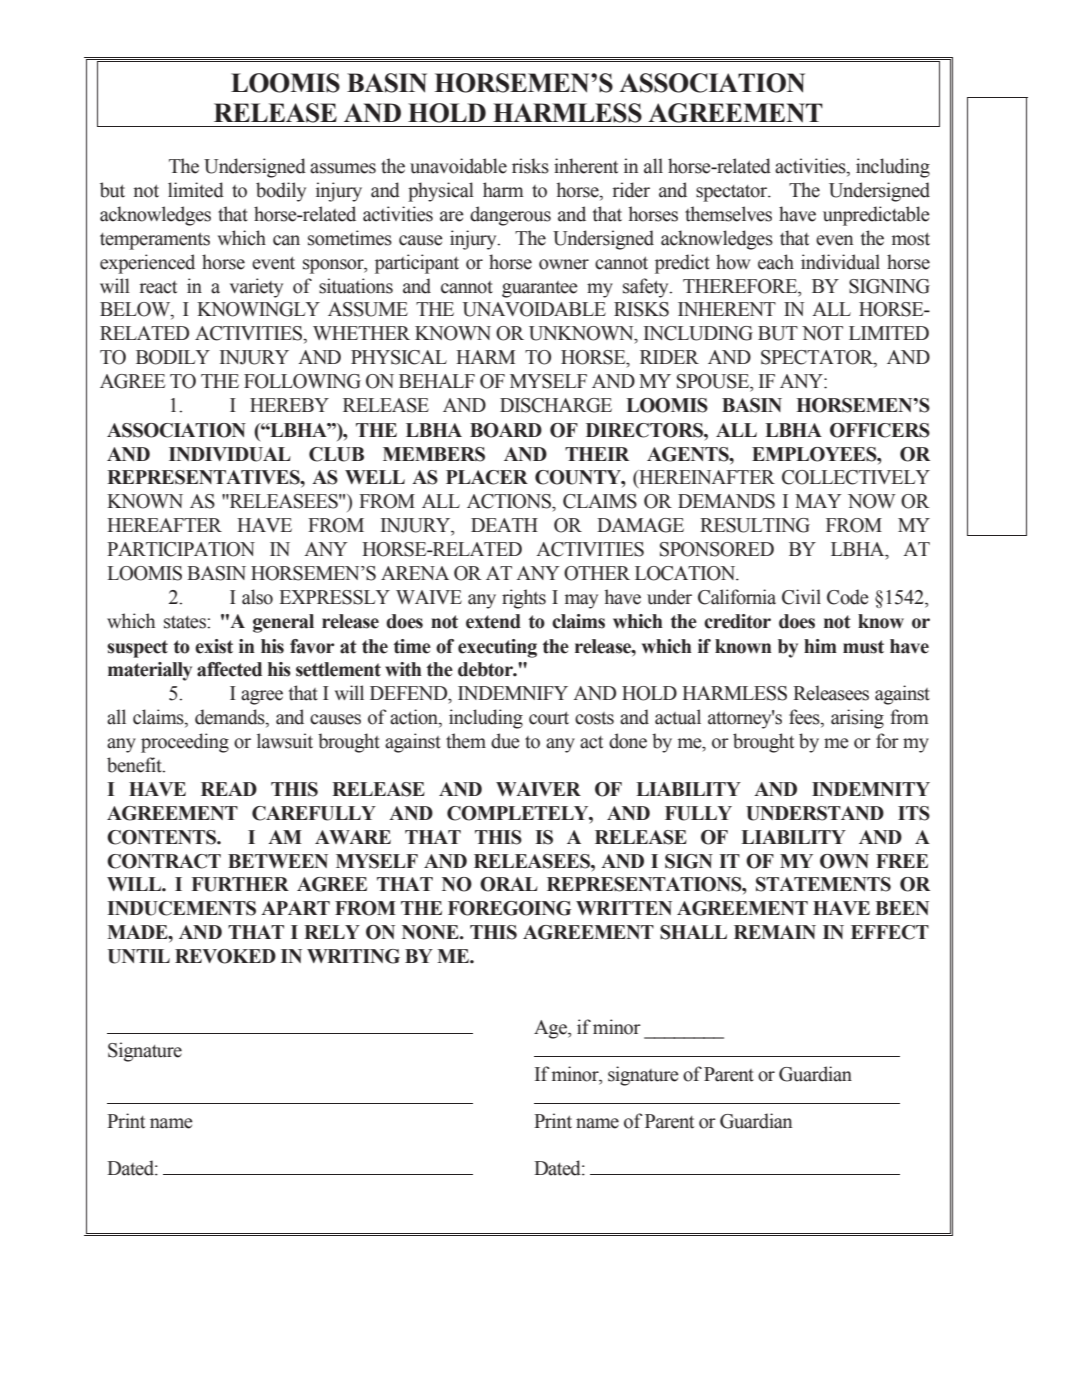 Image resolution: width=1068 pixels, height=1383 pixels. What do you see at coordinates (801, 597) in the image?
I see `Civil` at bounding box center [801, 597].
